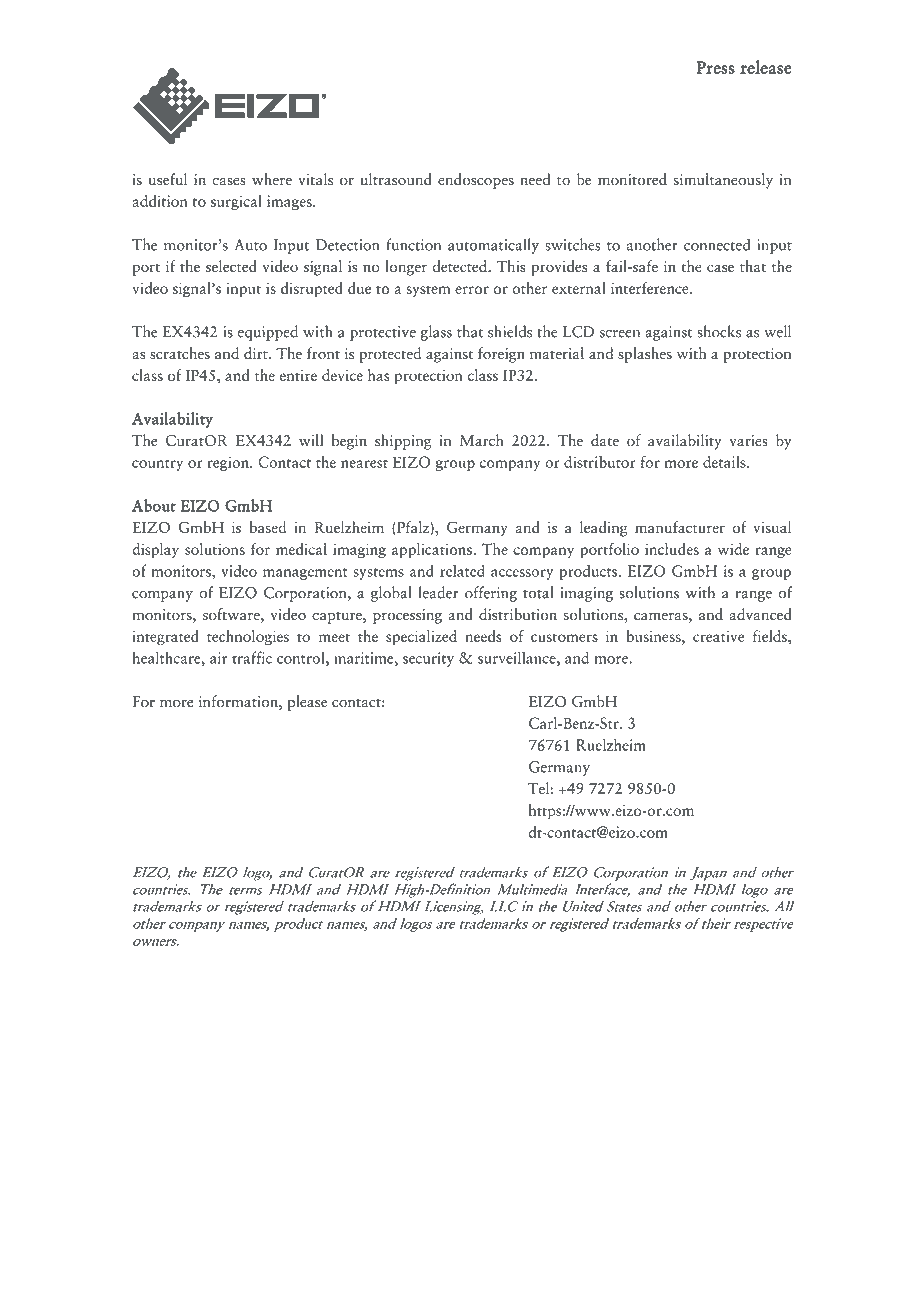 This document has height=1308, width=924. What do you see at coordinates (723, 181) in the document?
I see `simultaneously` at bounding box center [723, 181].
